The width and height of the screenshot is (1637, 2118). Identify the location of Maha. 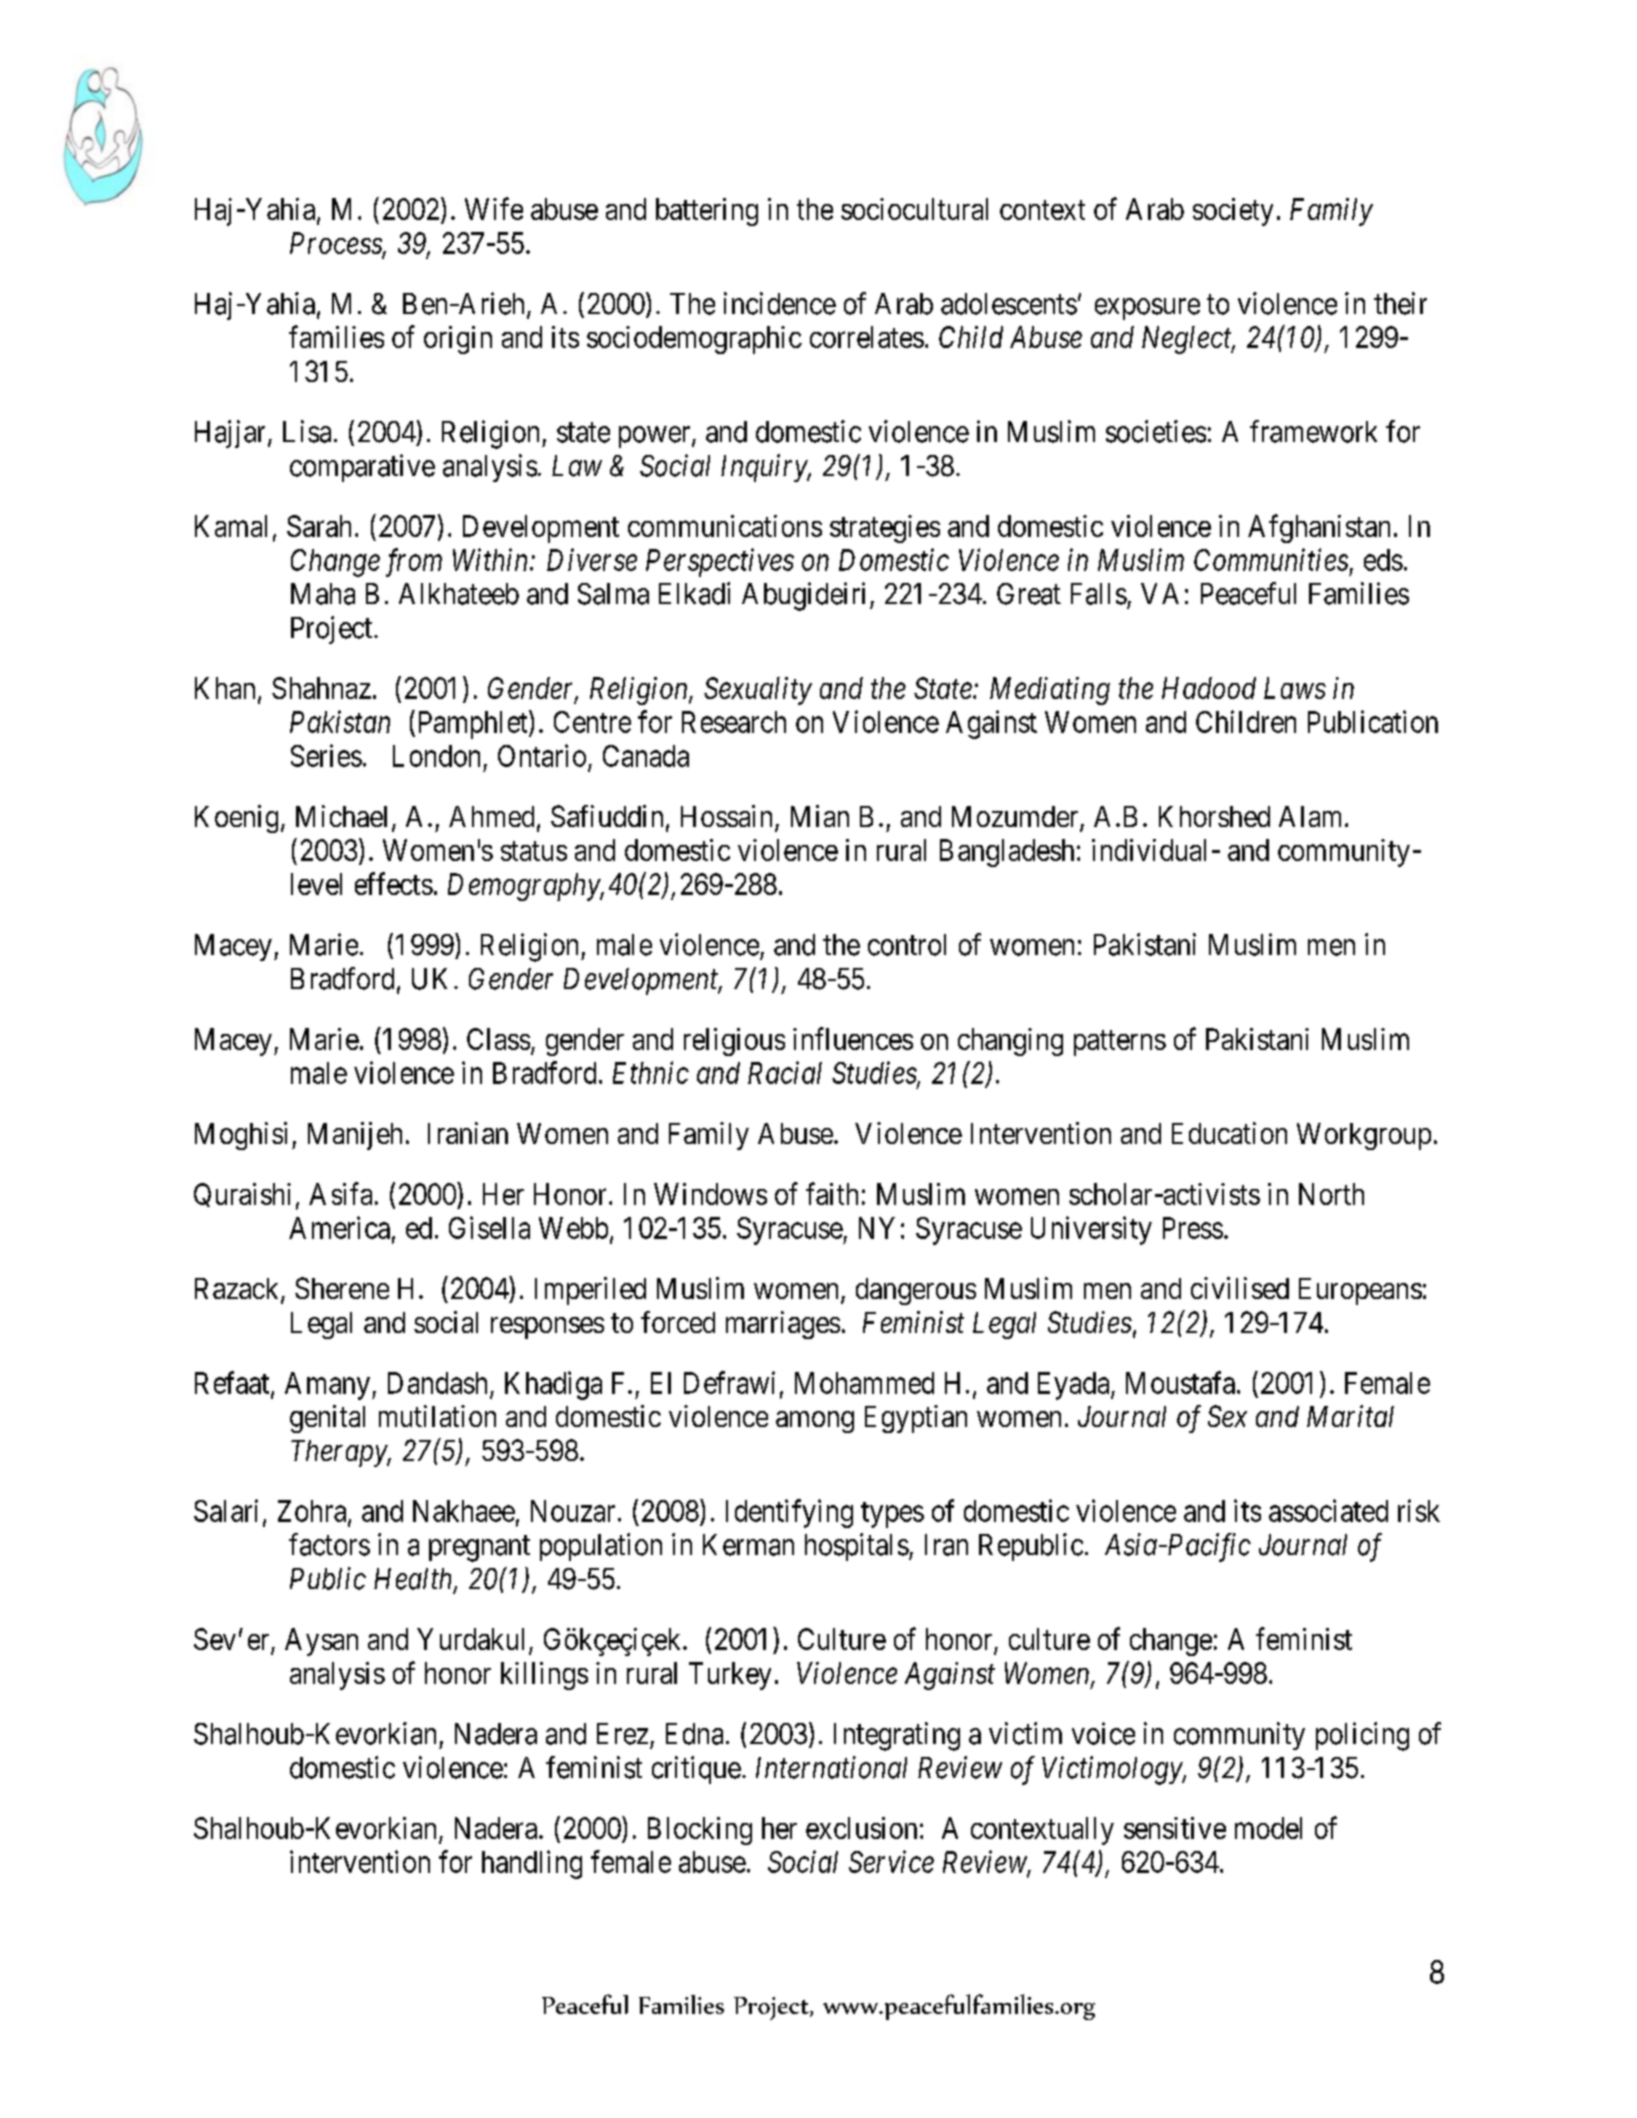
(323, 594).
